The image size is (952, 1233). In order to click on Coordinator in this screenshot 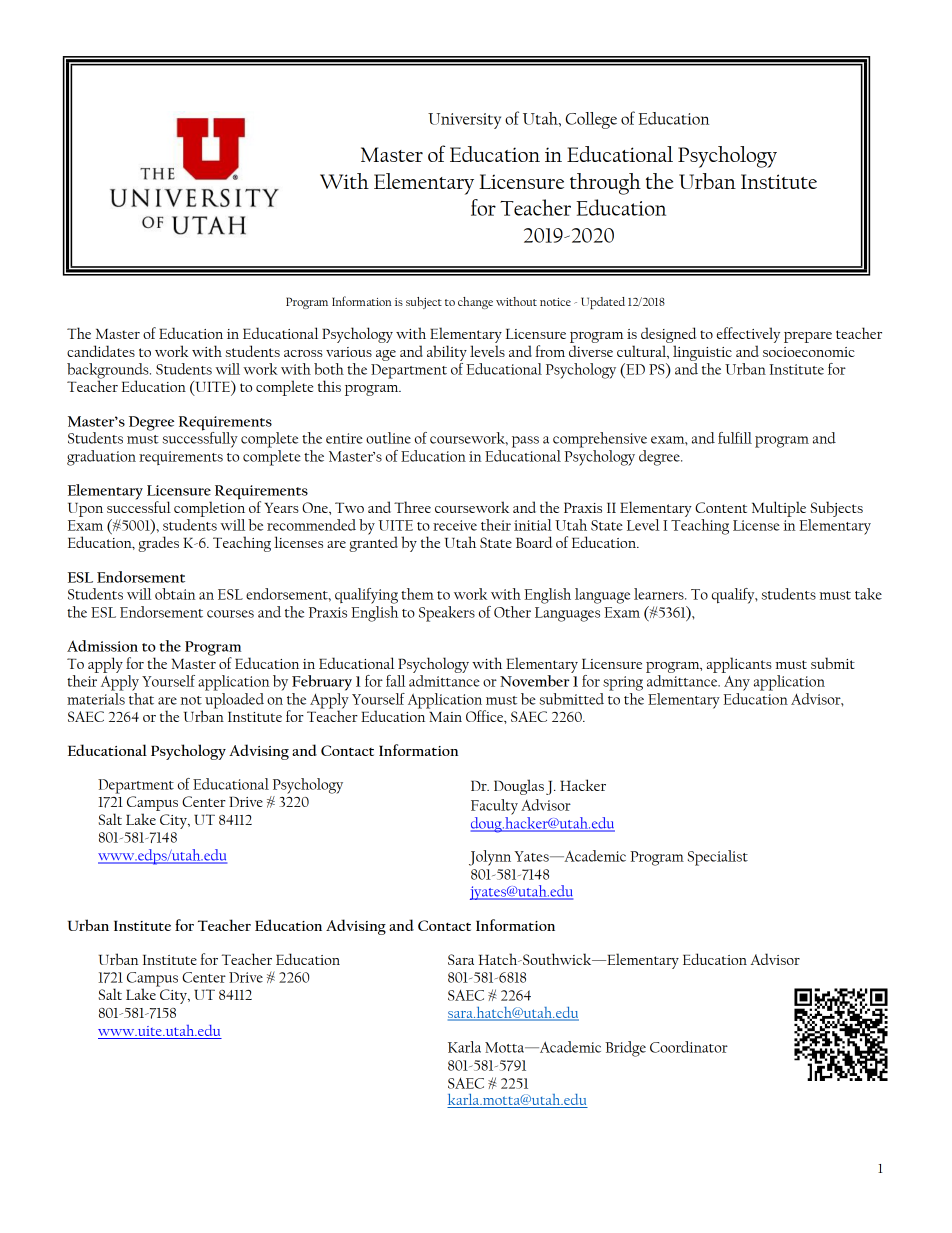, I will do `click(689, 1047)`.
